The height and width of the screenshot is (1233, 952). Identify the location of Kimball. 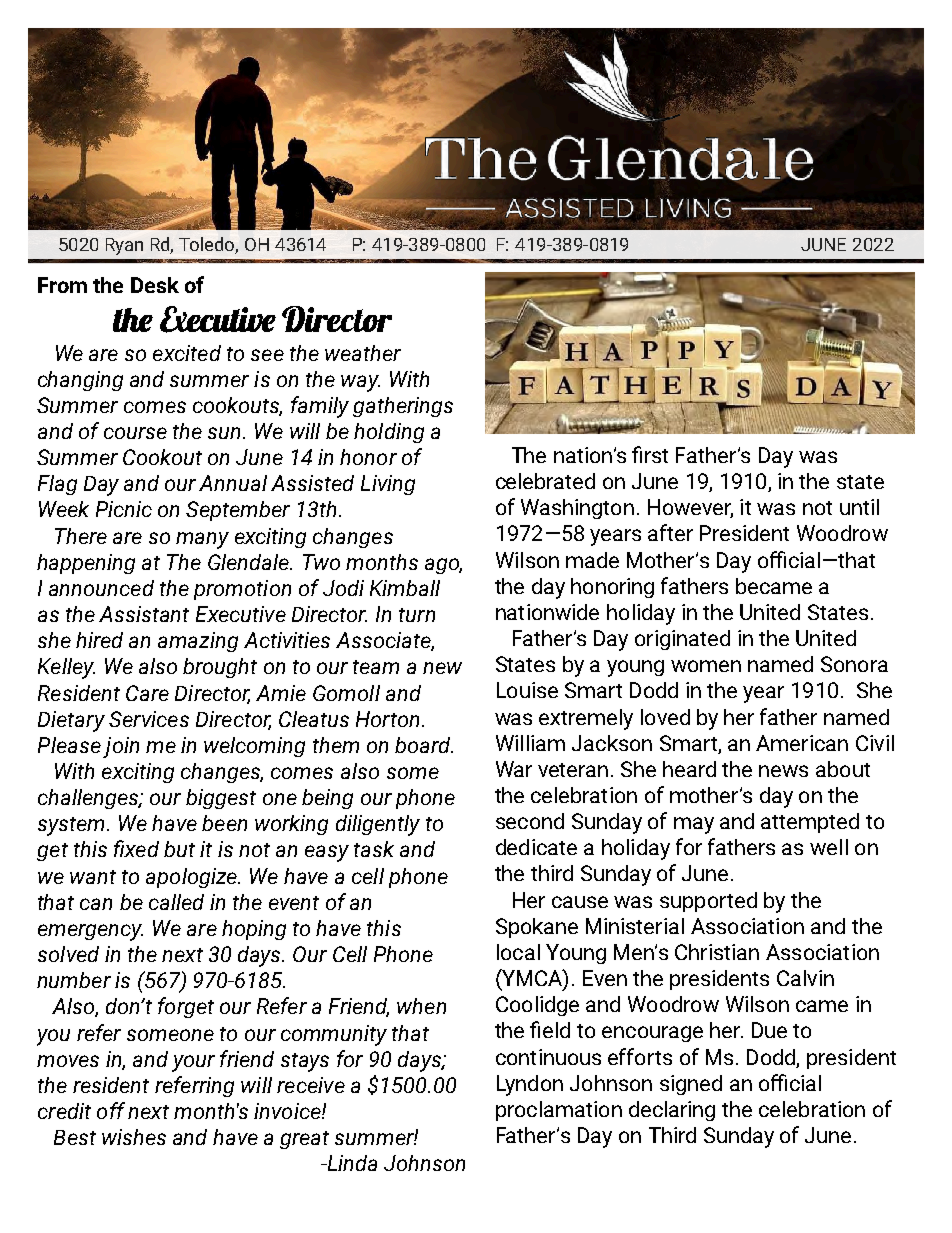
(405, 588).
